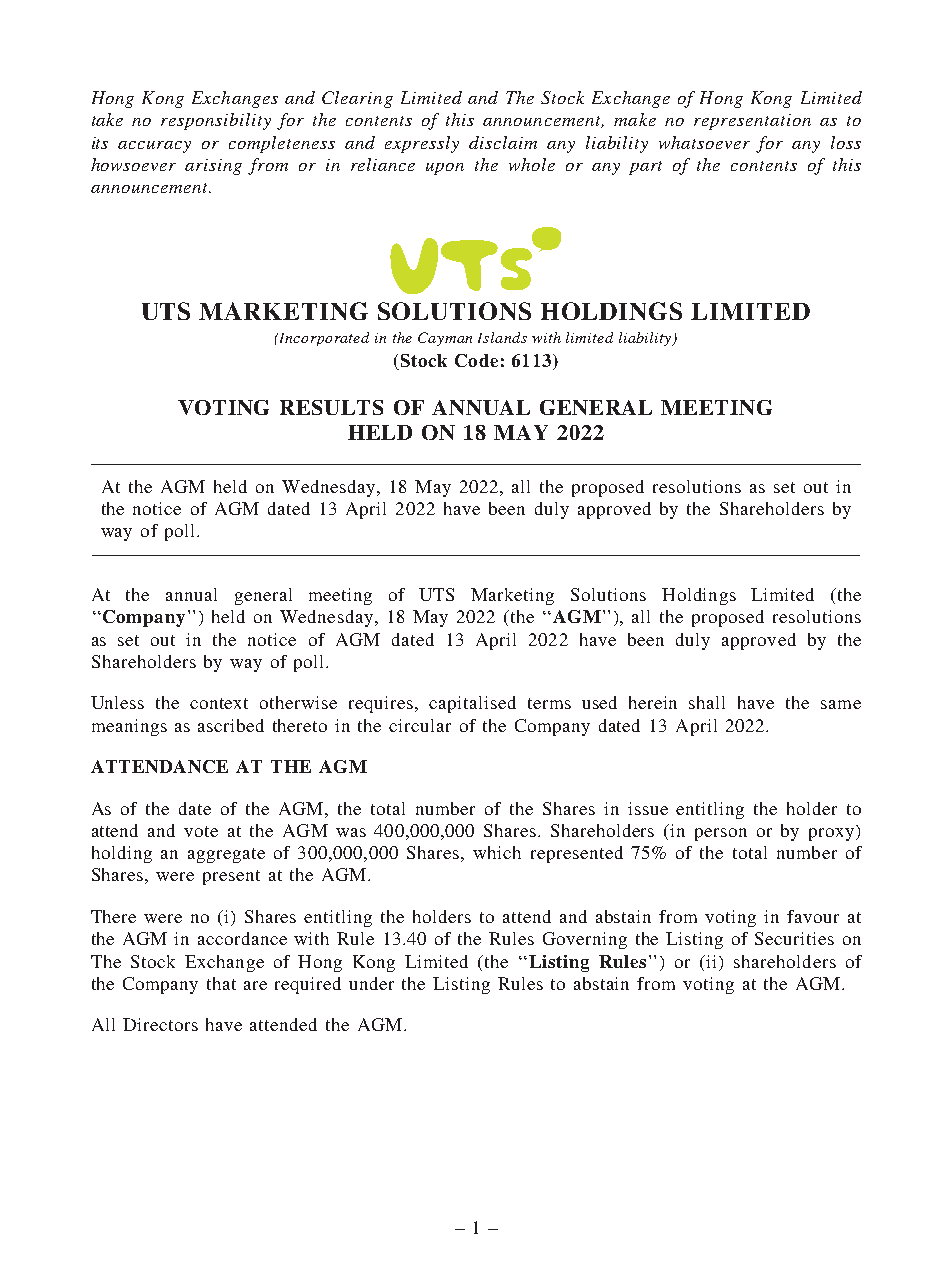 The image size is (952, 1270). I want to click on whatsoever, so click(704, 142).
